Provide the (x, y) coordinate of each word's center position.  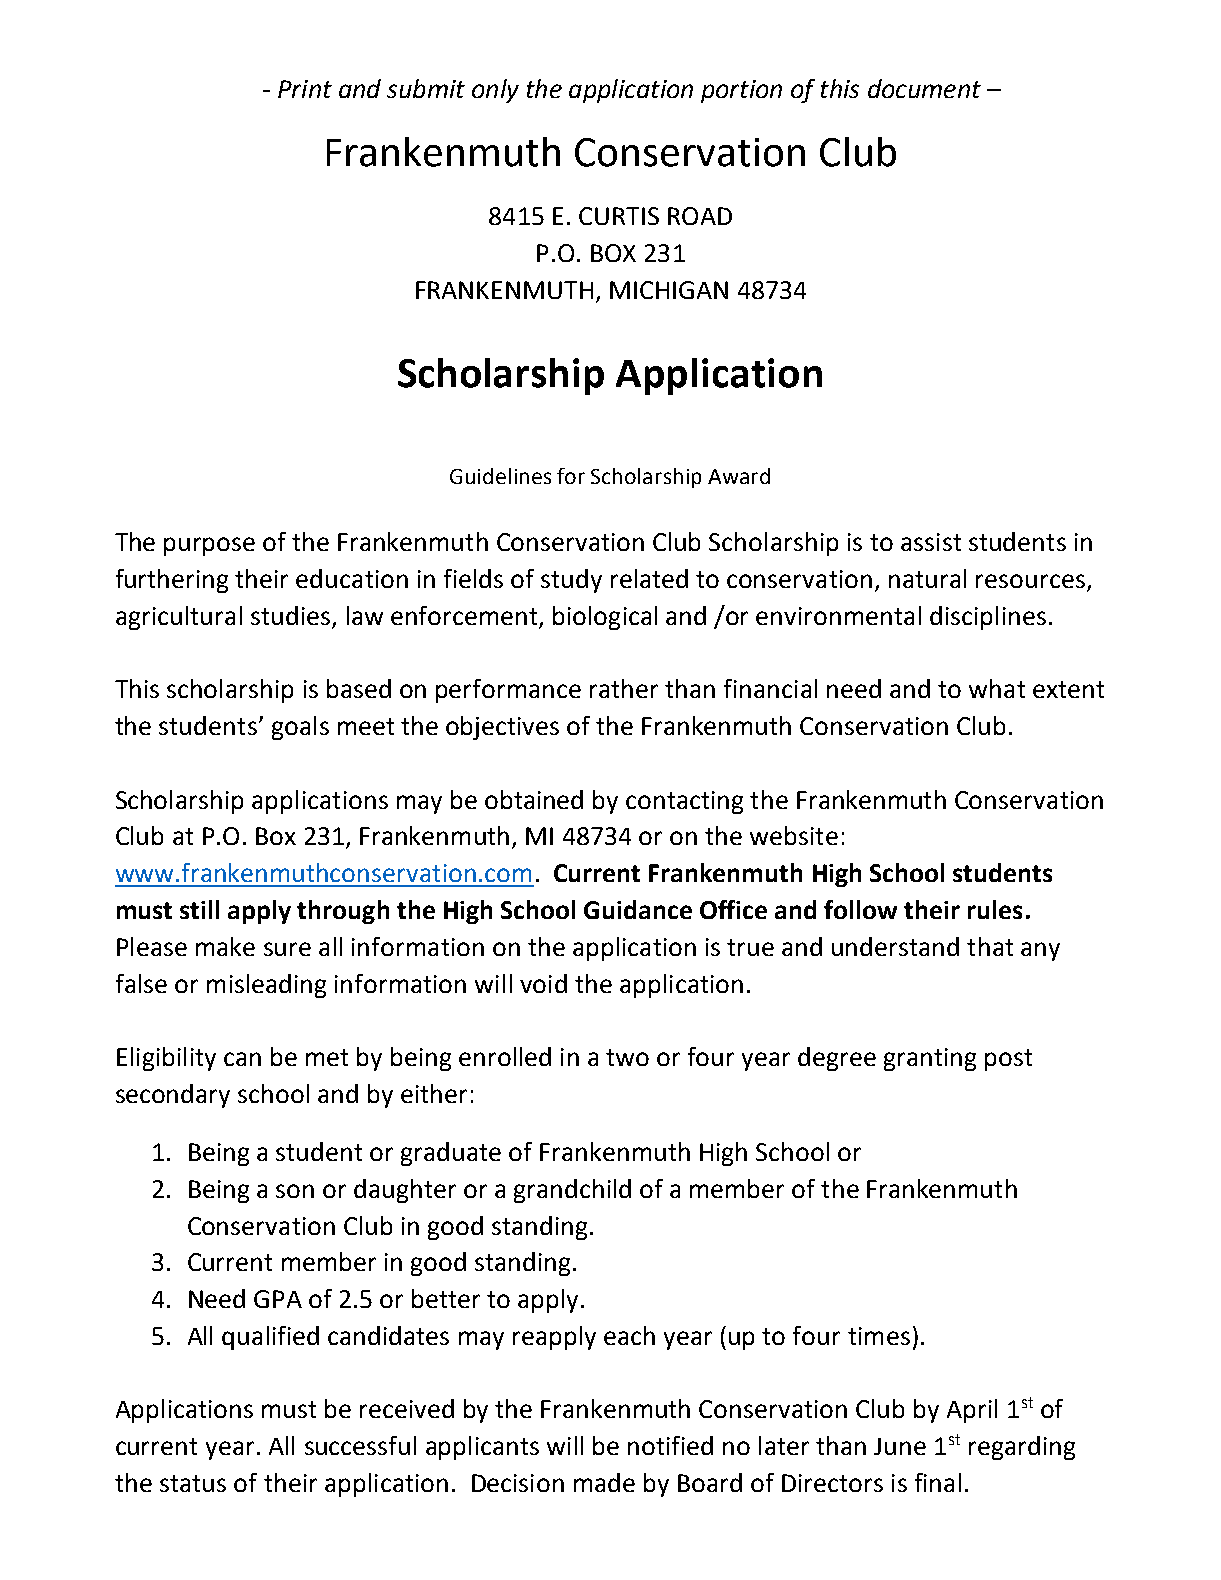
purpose (209, 546)
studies (290, 615)
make (225, 946)
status (193, 1483)
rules (995, 909)
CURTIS (619, 216)
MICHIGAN (669, 290)
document (924, 88)
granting (930, 1059)
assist (931, 542)
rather (624, 688)
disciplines (988, 618)
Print (305, 89)
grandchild (572, 1191)
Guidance (638, 909)
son (295, 1191)
